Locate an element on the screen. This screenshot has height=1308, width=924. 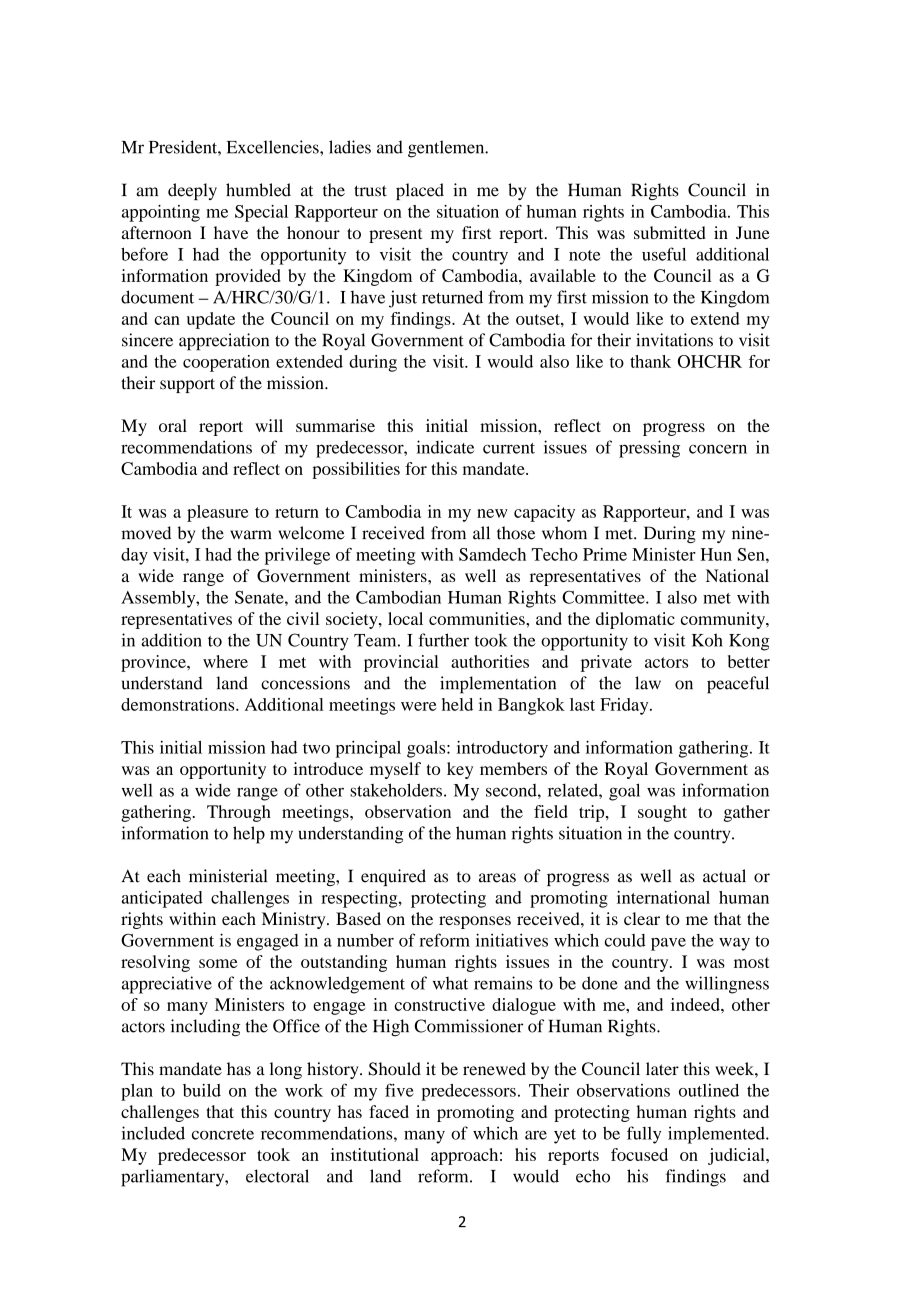
pleasure is located at coordinates (217, 513).
